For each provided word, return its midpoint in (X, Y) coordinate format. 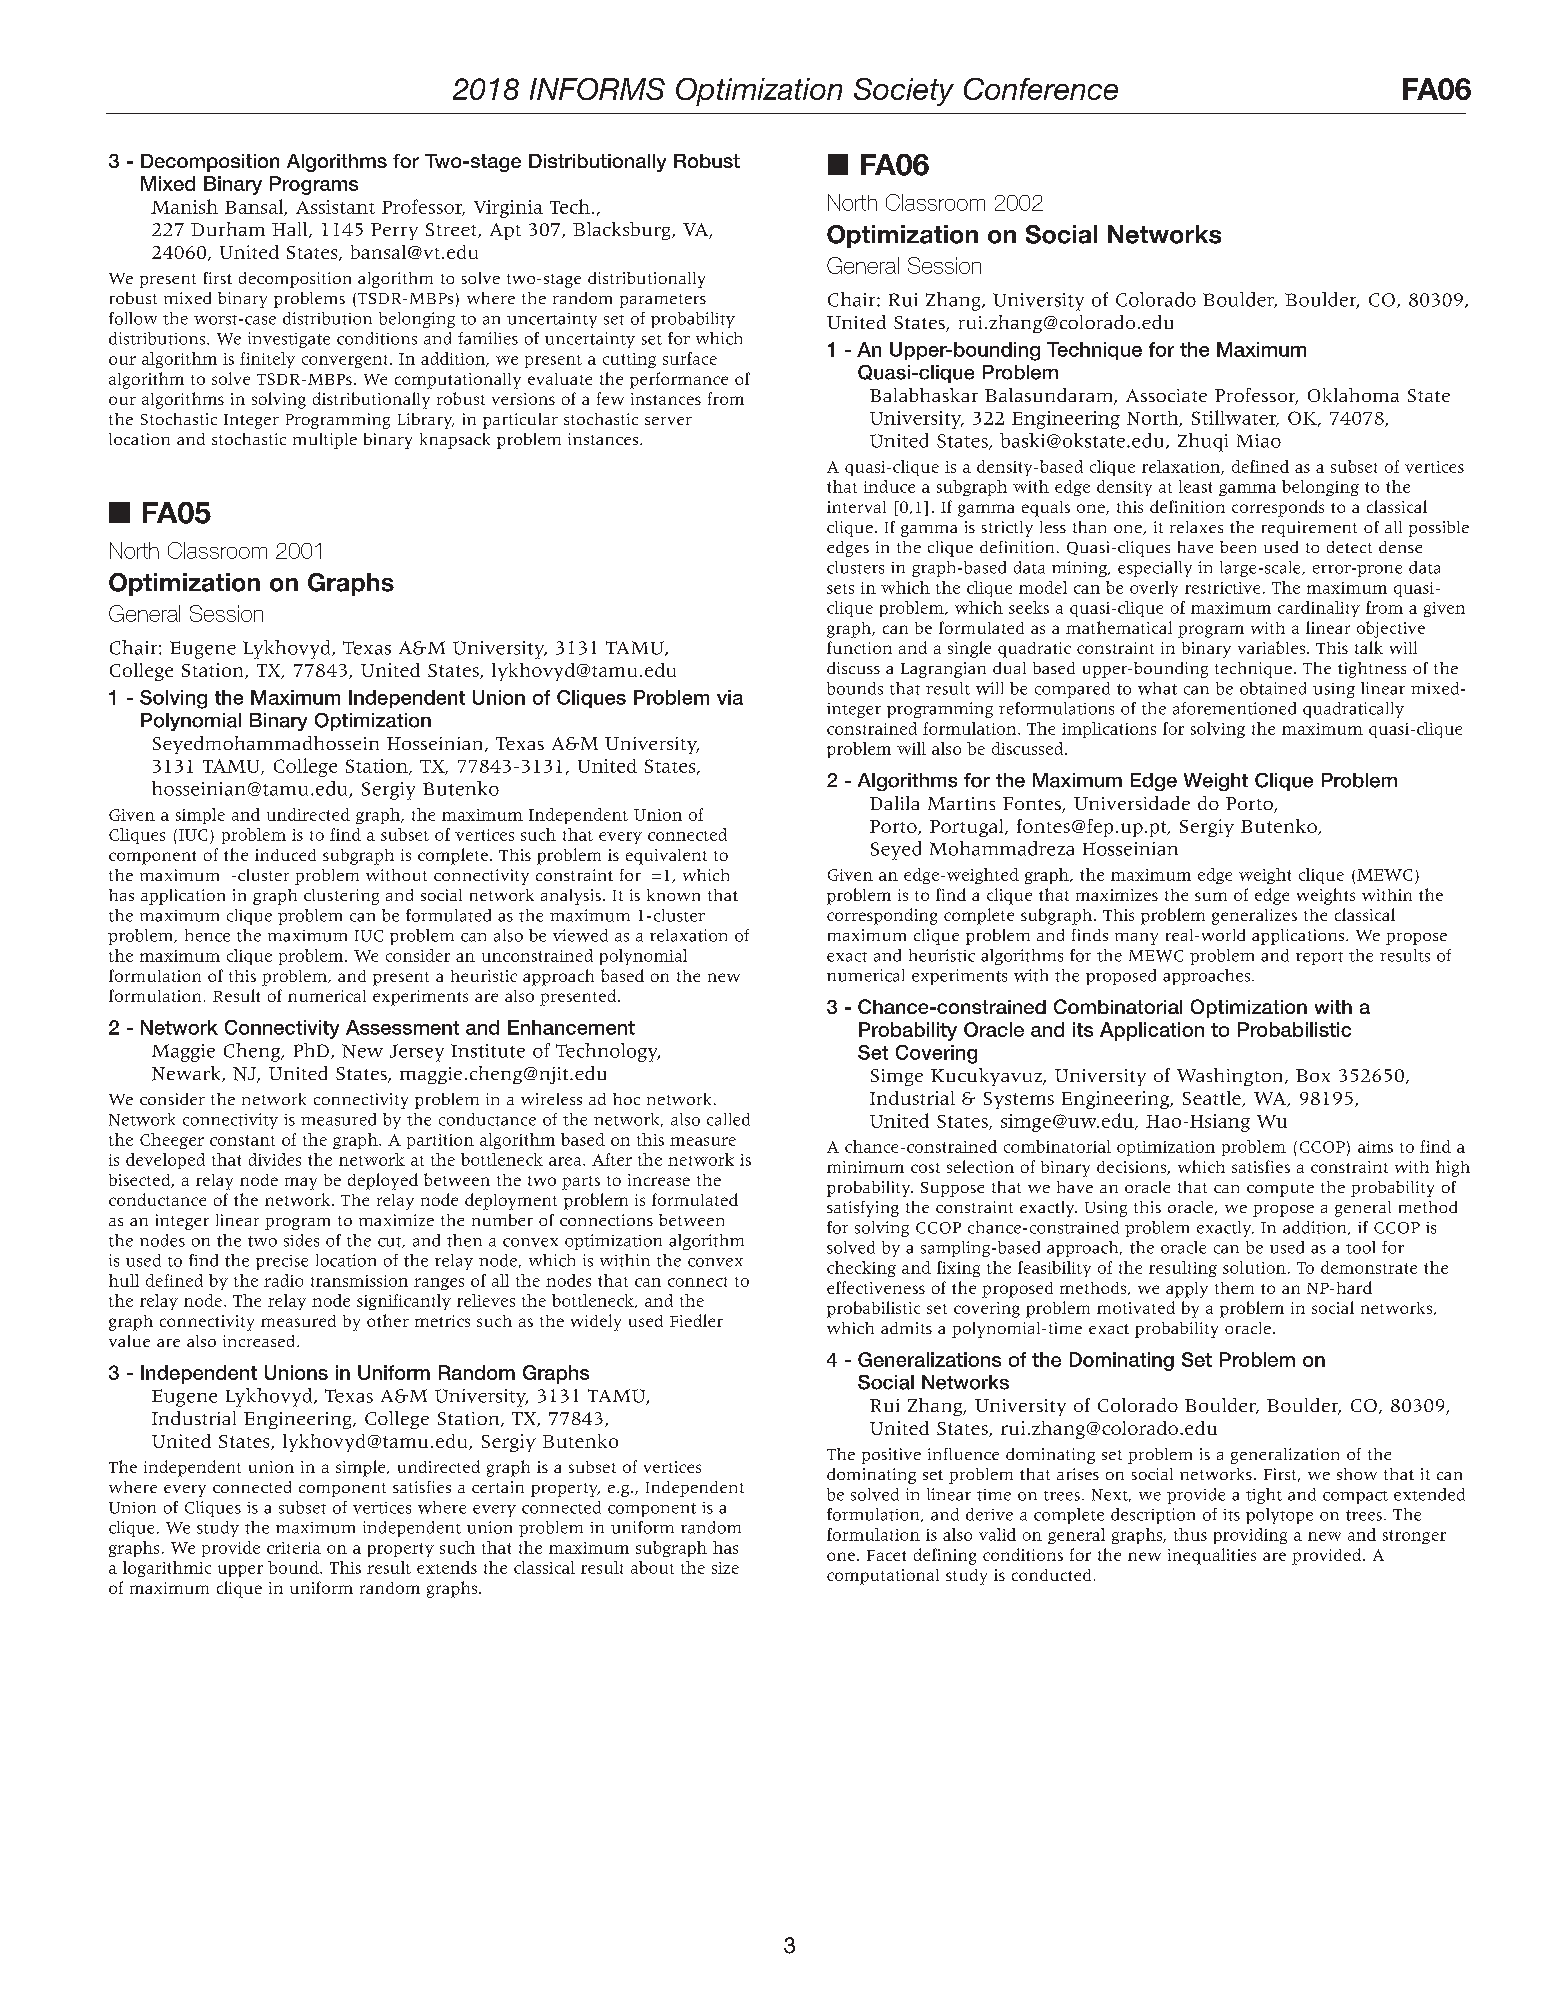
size (725, 1568)
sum (1211, 896)
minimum (865, 1167)
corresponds (1278, 508)
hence (207, 935)
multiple (325, 441)
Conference (1041, 89)
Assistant (335, 207)
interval (856, 507)
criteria (294, 1548)
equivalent (666, 857)
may (301, 1183)
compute (1280, 1190)
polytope (1279, 1516)
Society (904, 92)
